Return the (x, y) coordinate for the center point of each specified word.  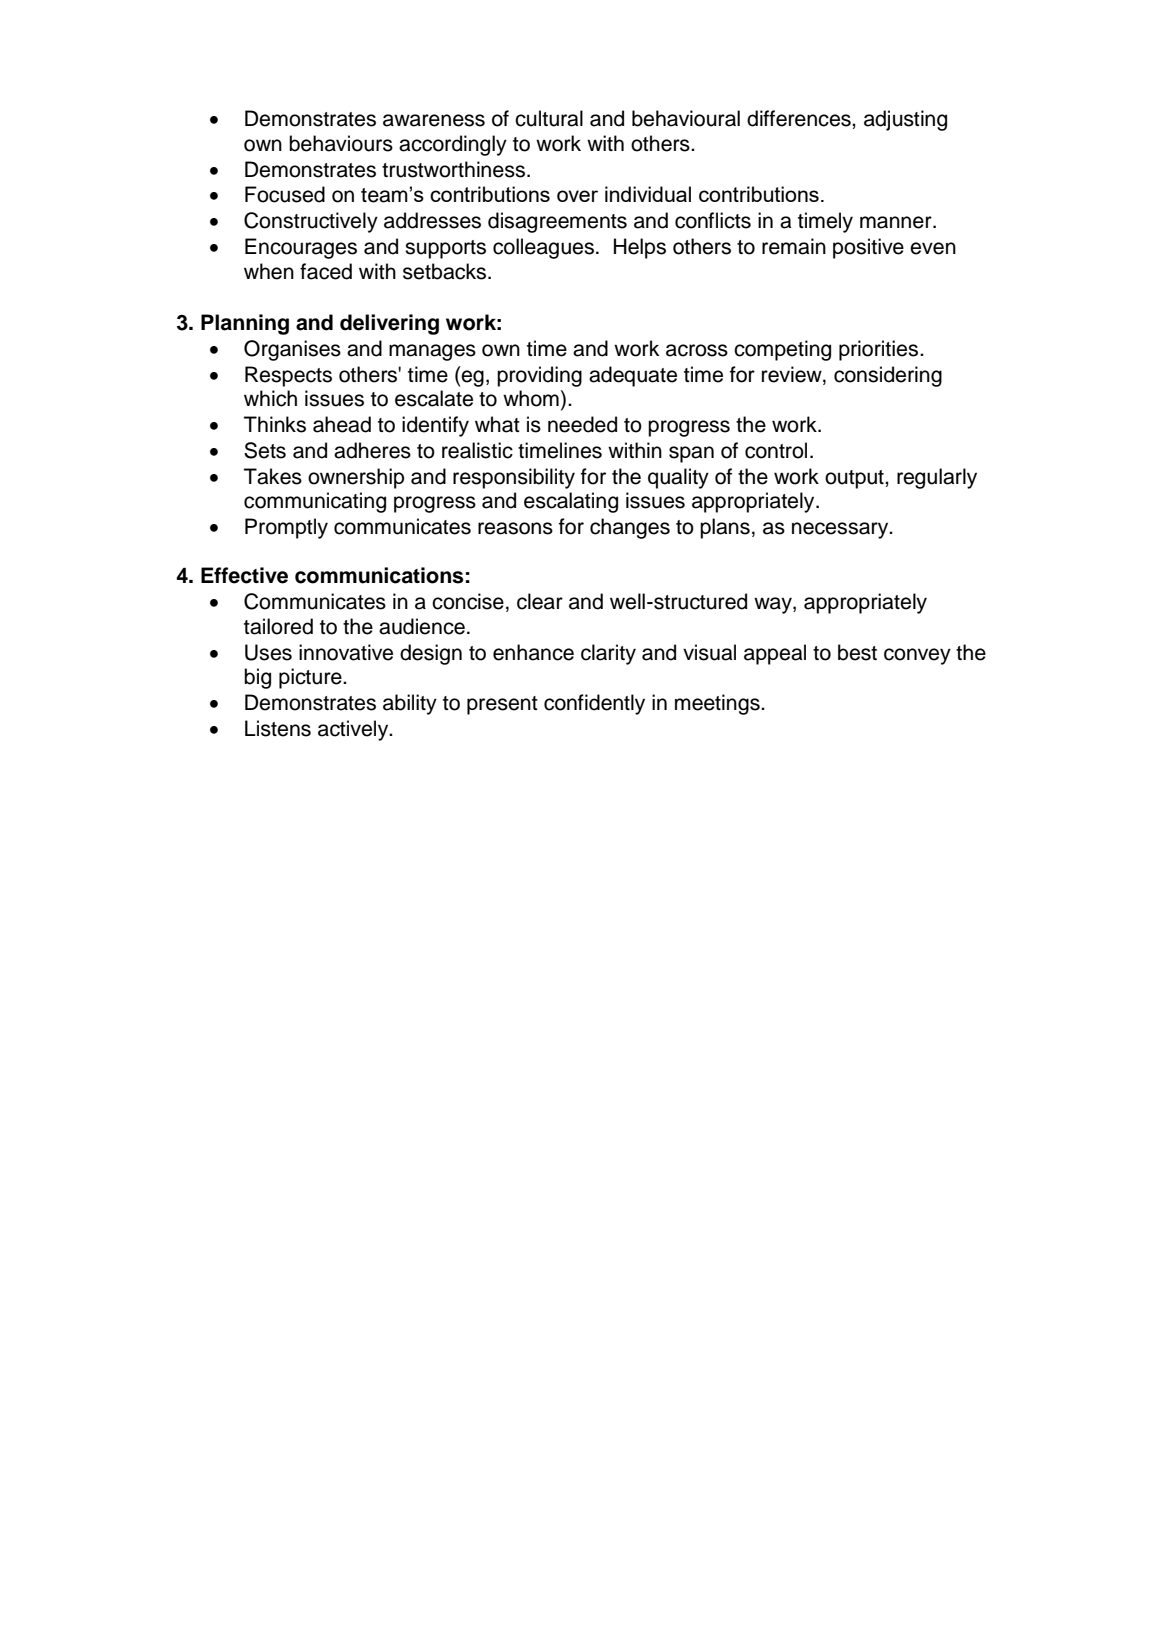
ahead (342, 424)
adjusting (905, 120)
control (776, 450)
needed (582, 424)
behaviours (341, 143)
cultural (549, 118)
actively (354, 730)
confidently (594, 704)
